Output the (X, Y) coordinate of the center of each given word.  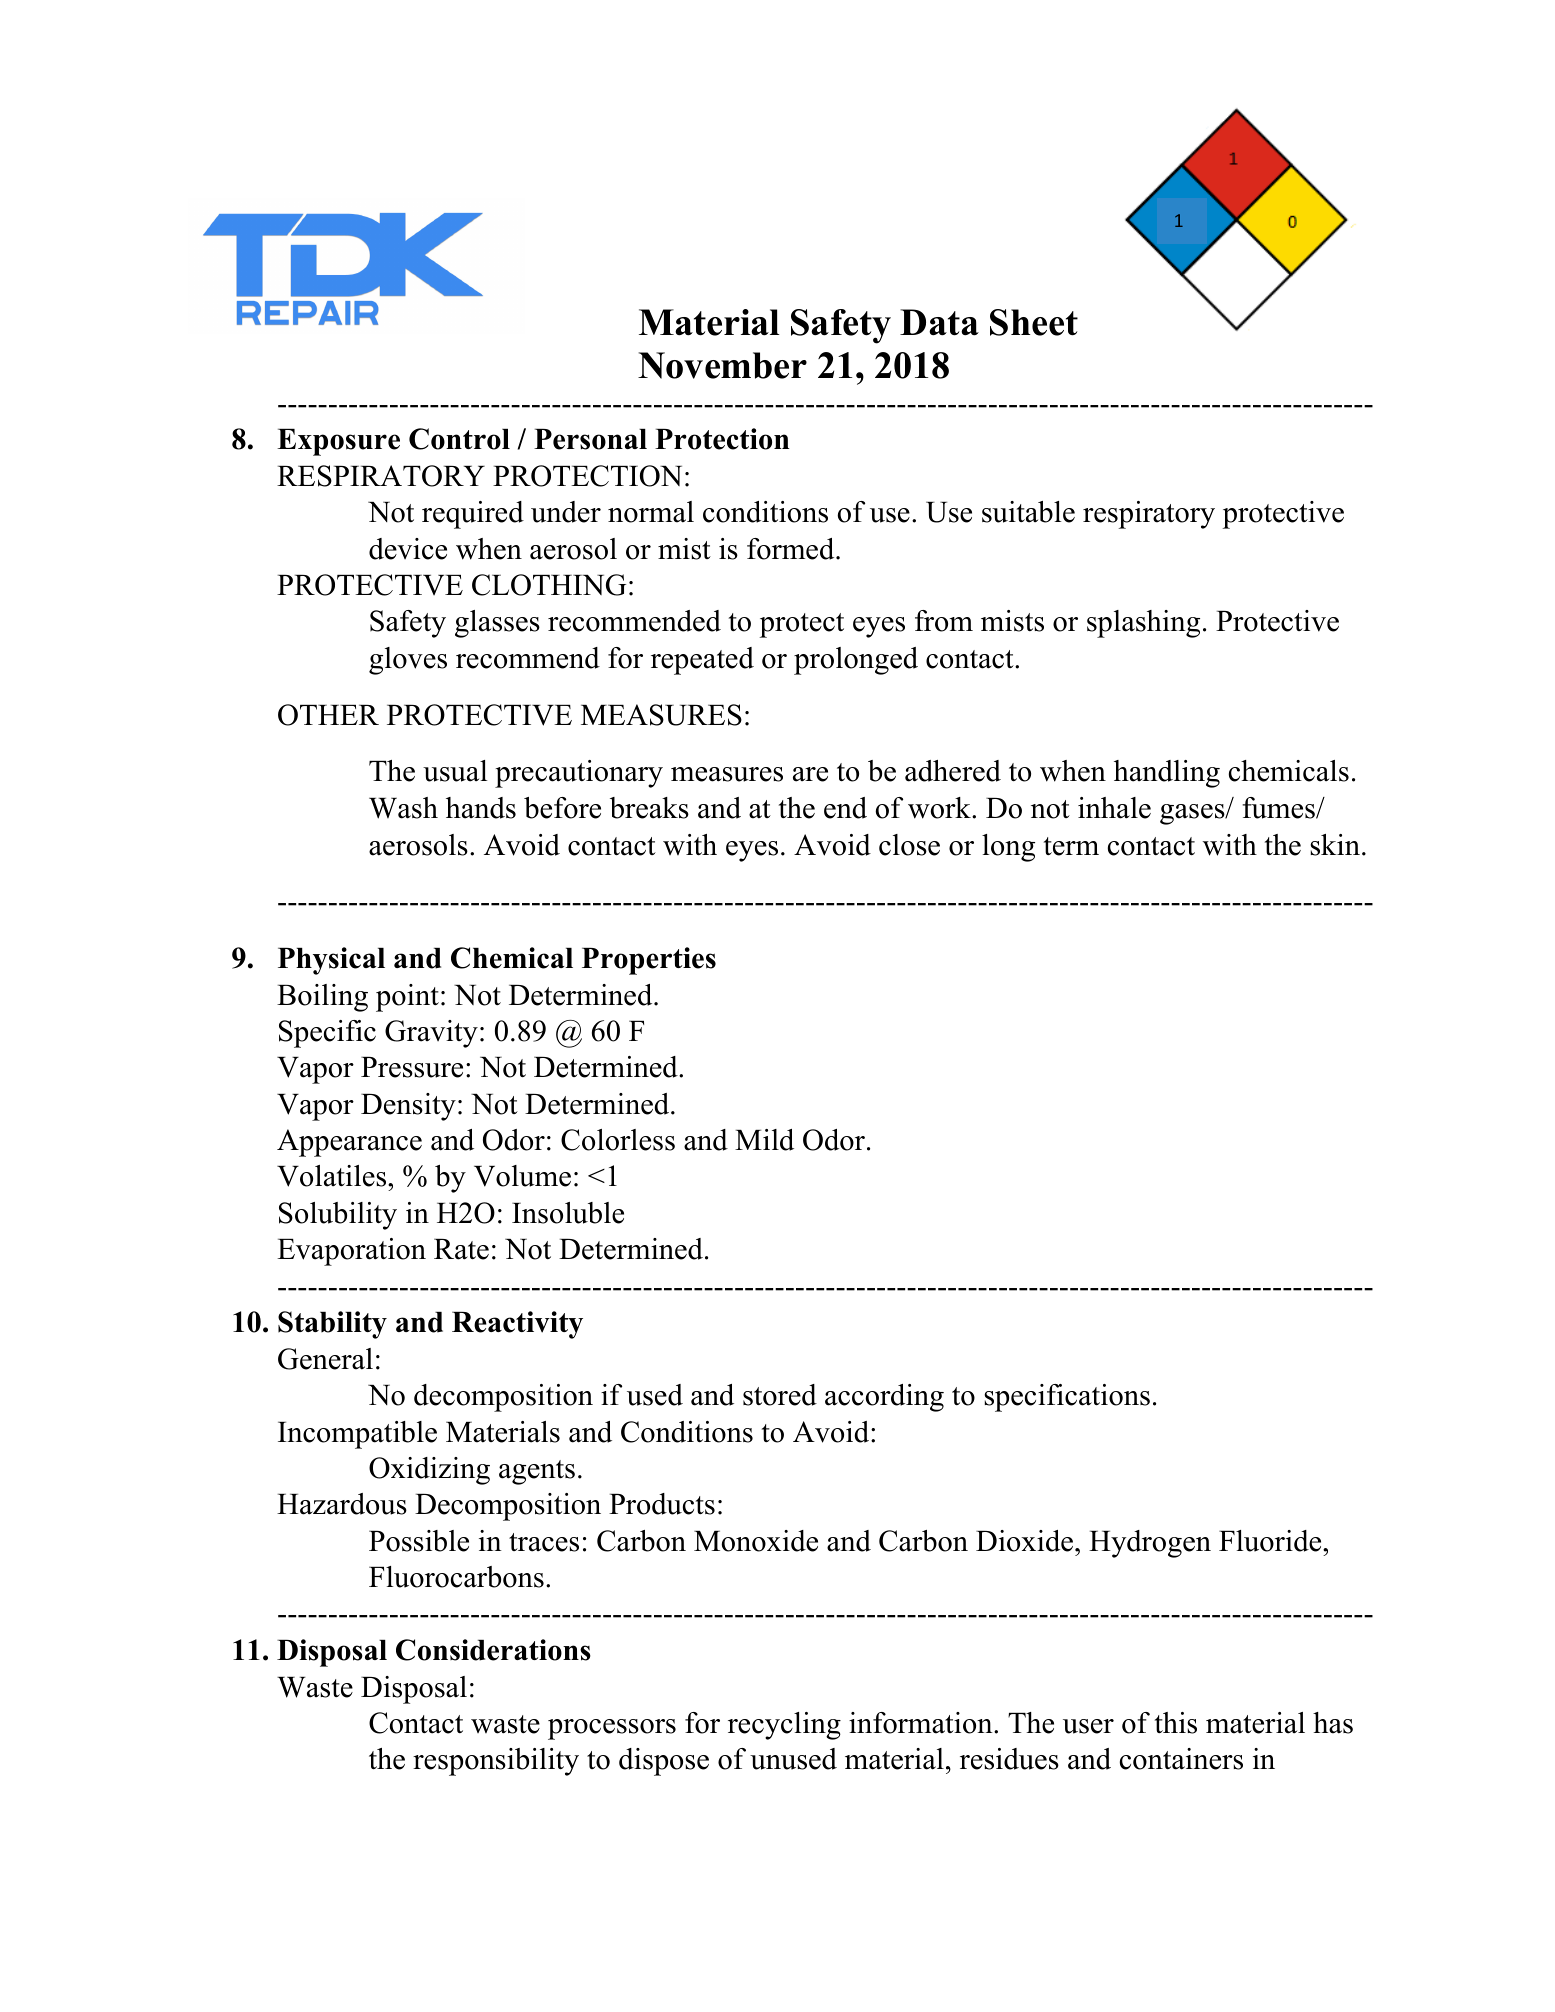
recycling (784, 1726)
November (722, 365)
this (1176, 1723)
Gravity (431, 1034)
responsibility (496, 1762)
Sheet (1034, 322)
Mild (764, 1140)
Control (459, 439)
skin (1335, 845)
